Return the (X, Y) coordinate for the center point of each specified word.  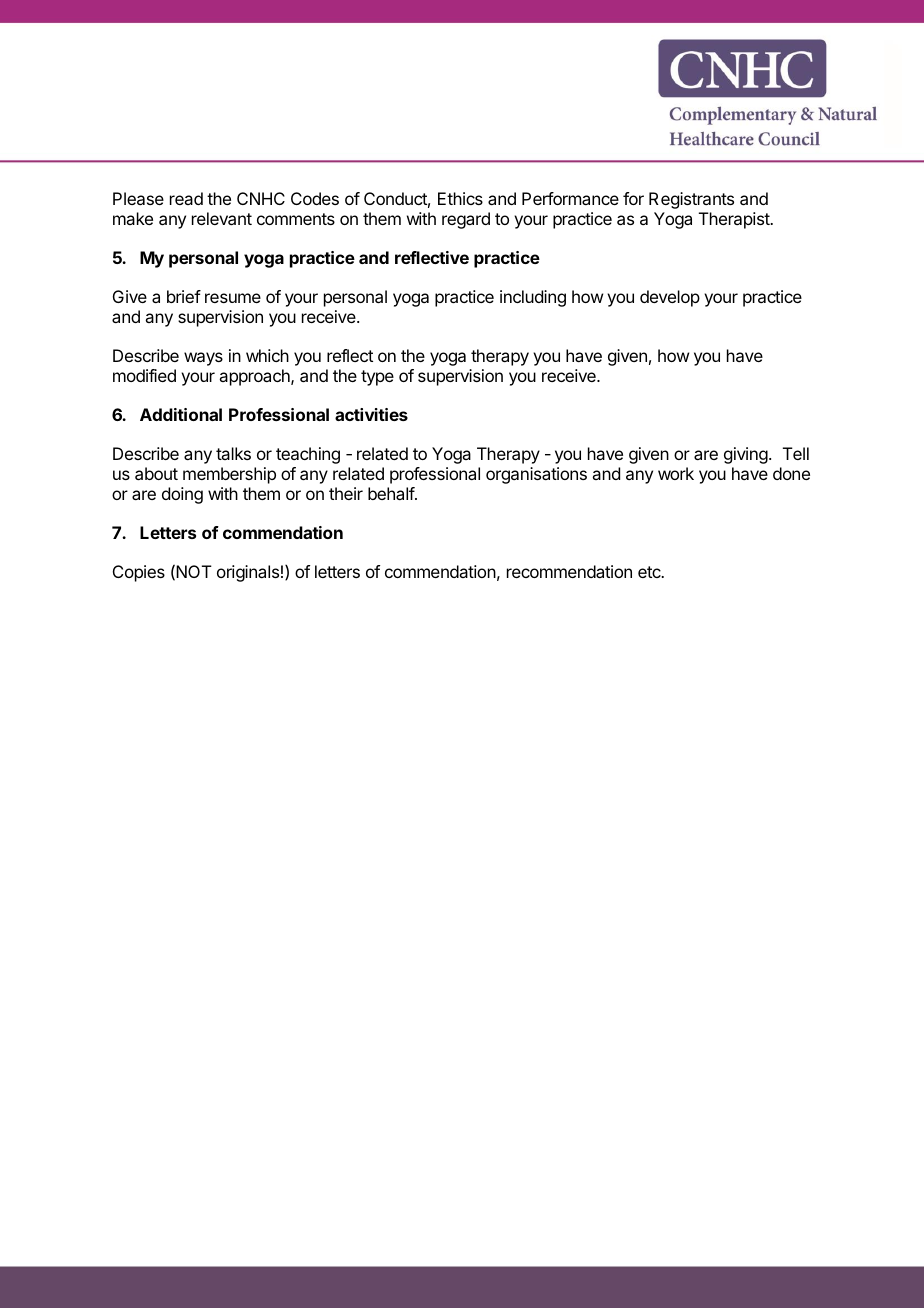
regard (466, 220)
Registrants (691, 200)
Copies (139, 573)
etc (650, 572)
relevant (222, 218)
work (676, 473)
